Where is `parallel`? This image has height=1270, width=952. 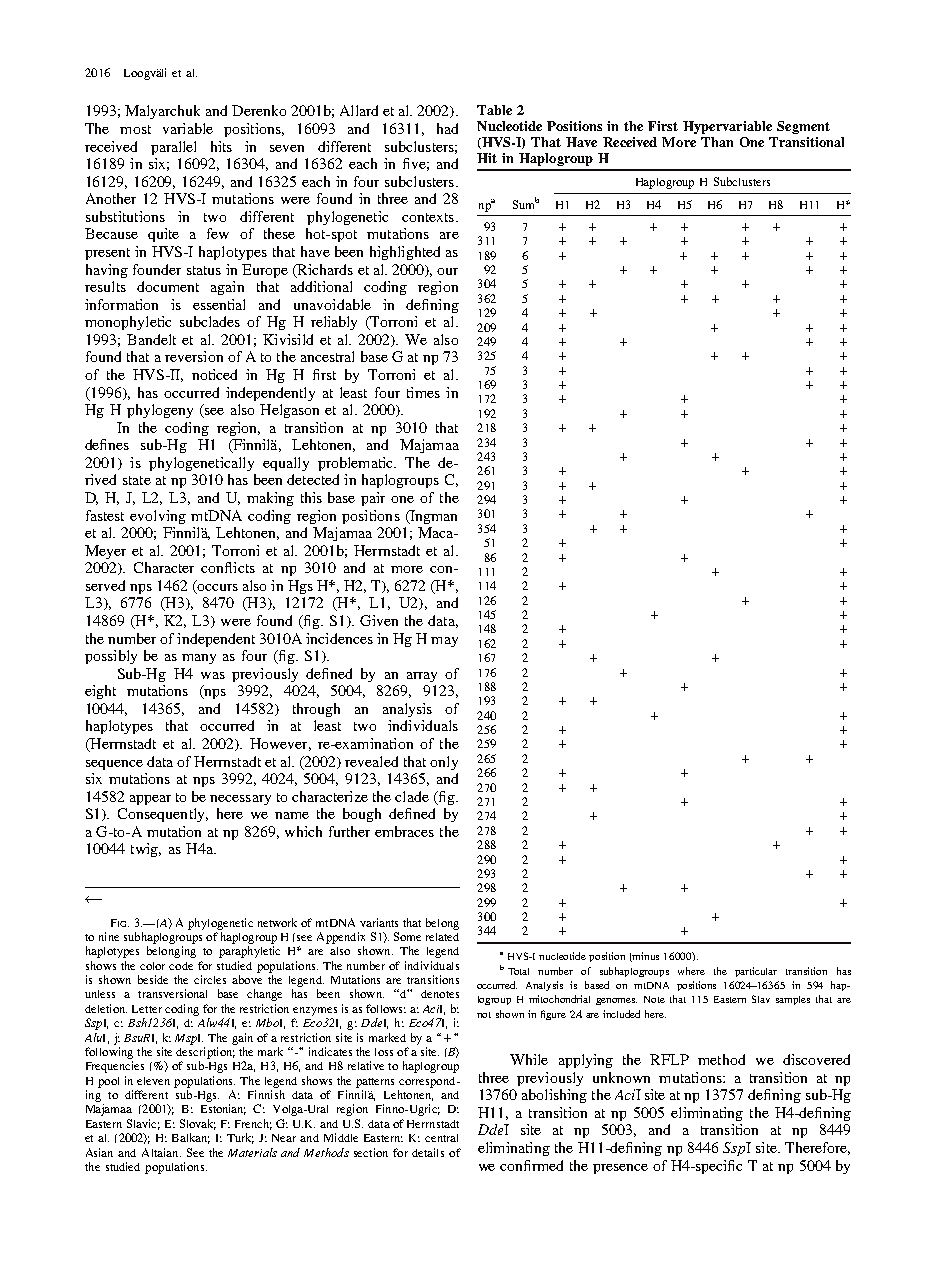
parallel is located at coordinates (173, 148).
